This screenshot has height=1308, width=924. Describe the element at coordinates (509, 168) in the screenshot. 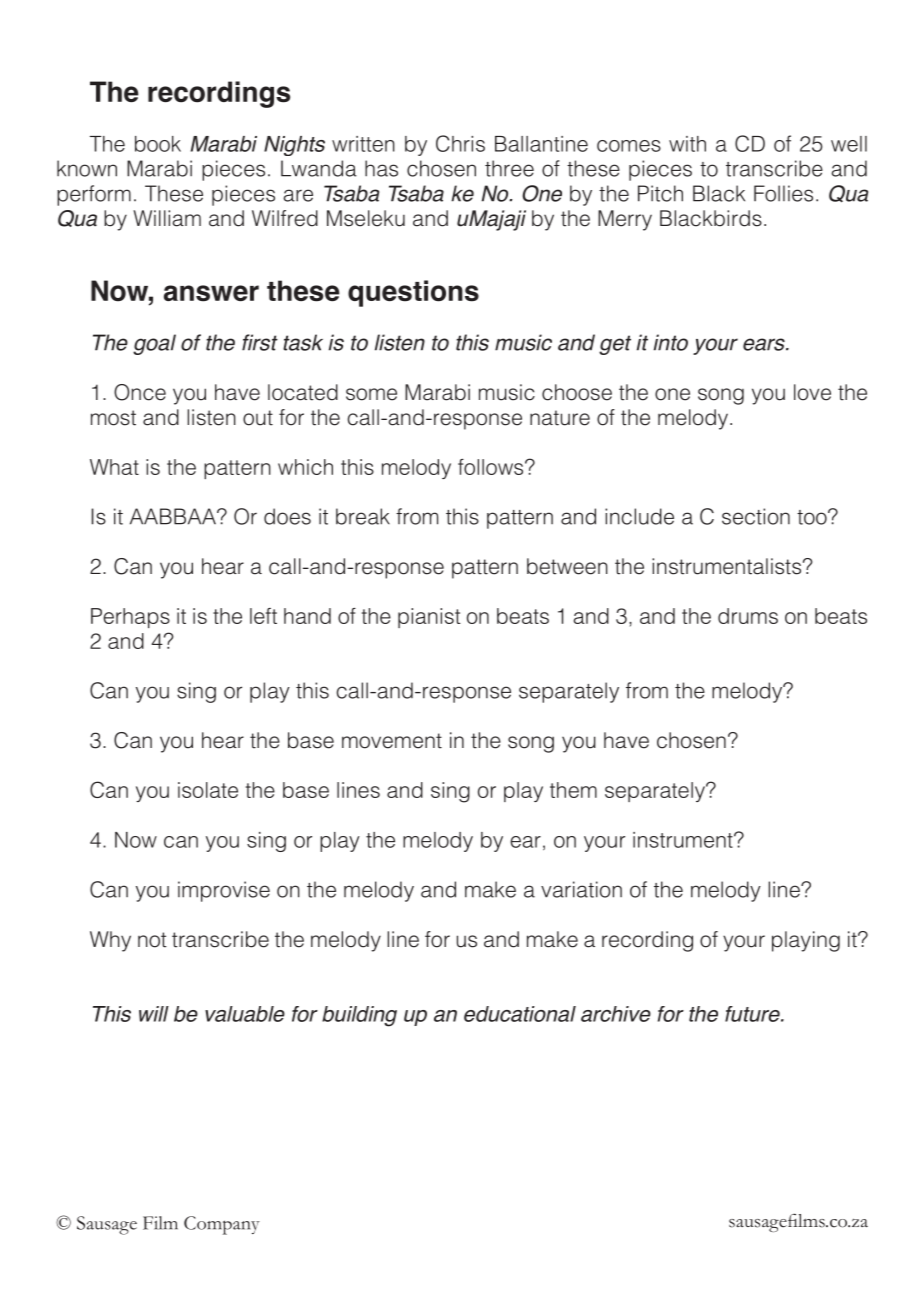

I see `three` at that location.
